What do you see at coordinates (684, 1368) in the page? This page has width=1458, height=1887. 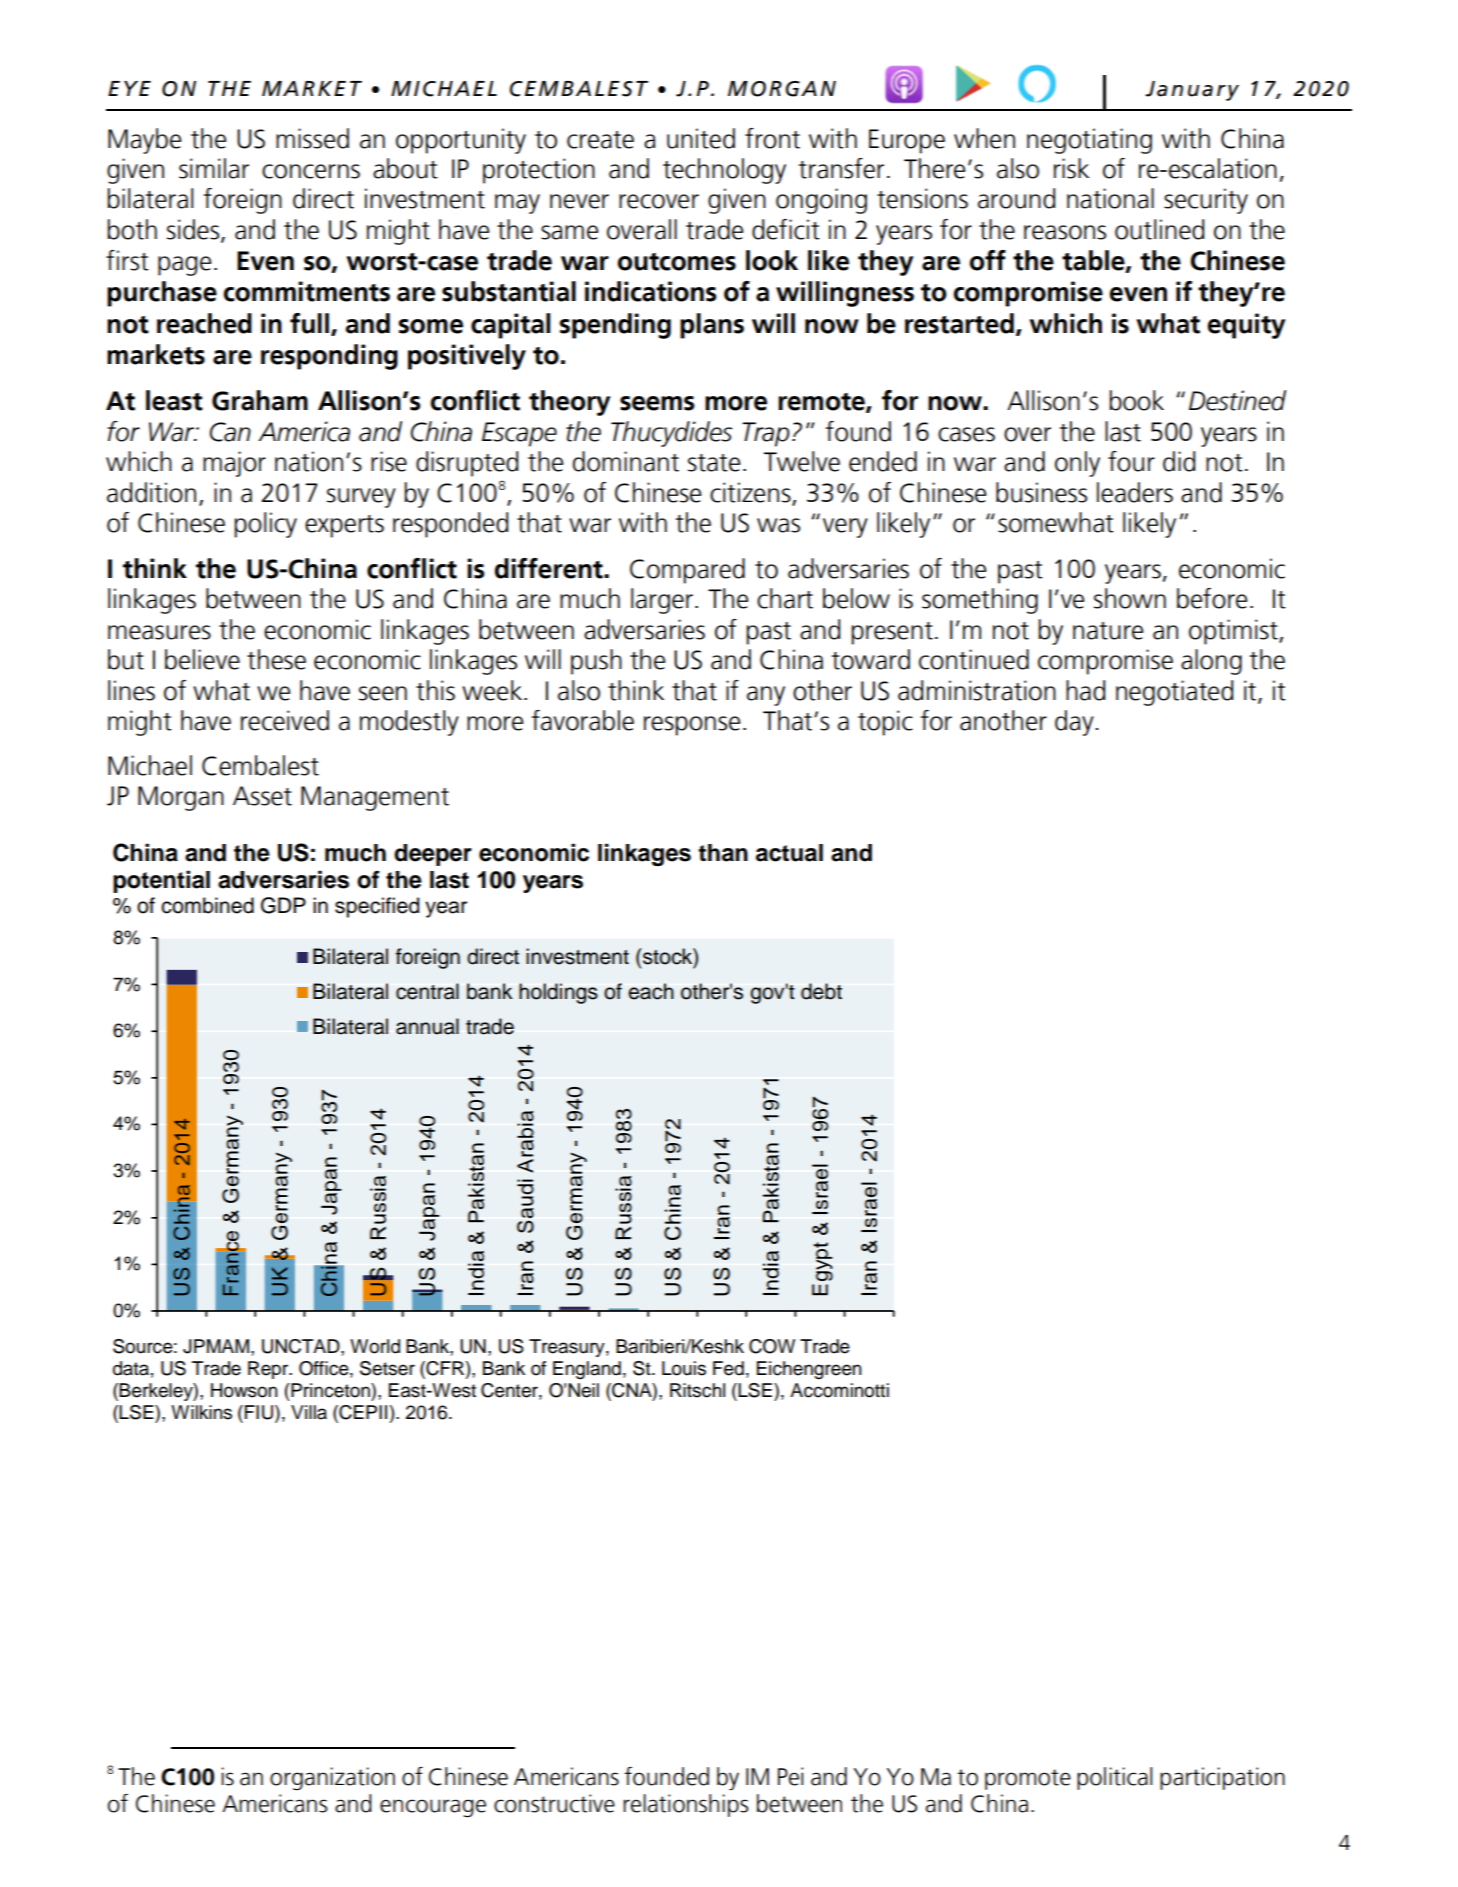 I see `Louis` at bounding box center [684, 1368].
